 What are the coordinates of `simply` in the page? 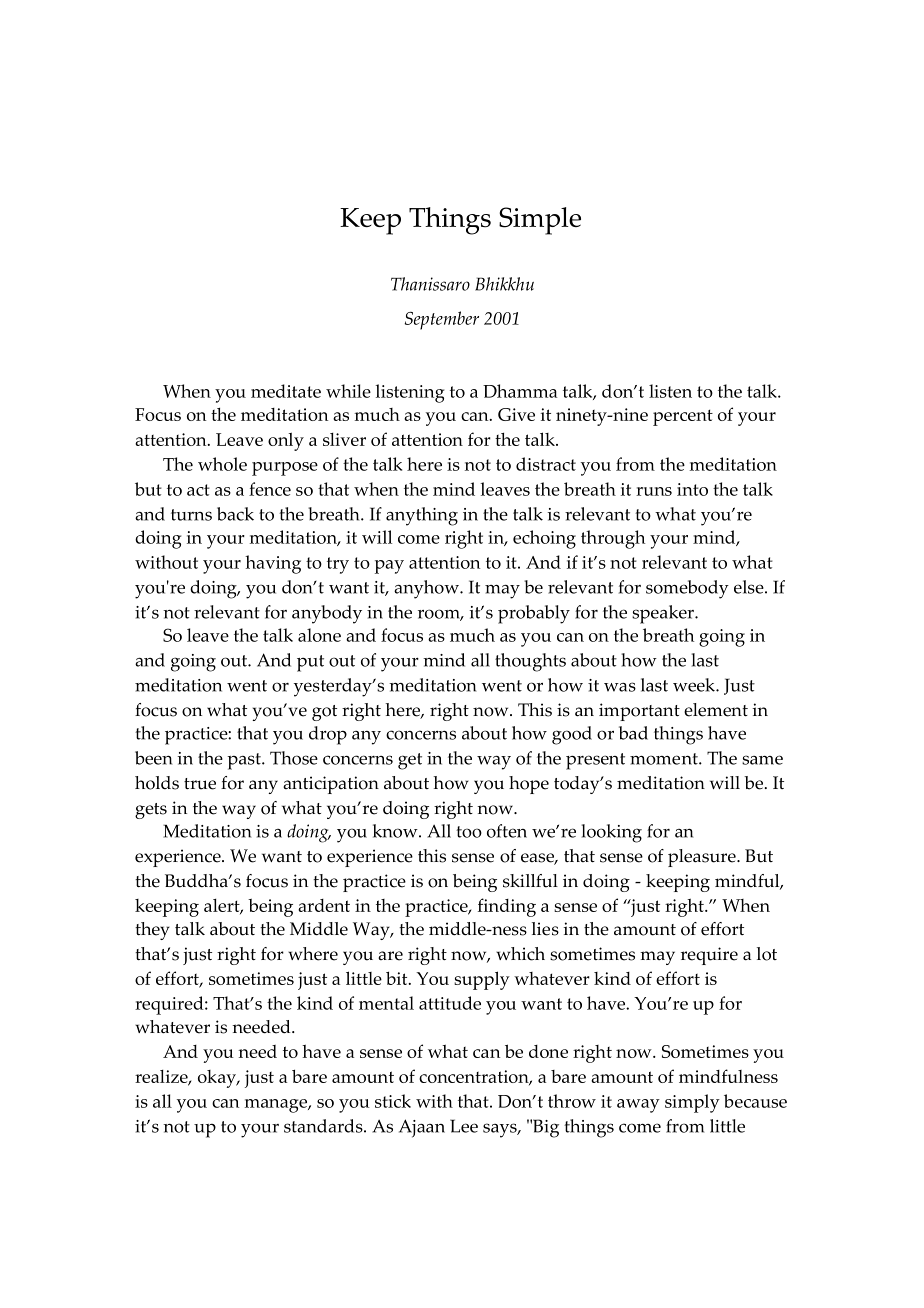 It's located at (692, 1103).
